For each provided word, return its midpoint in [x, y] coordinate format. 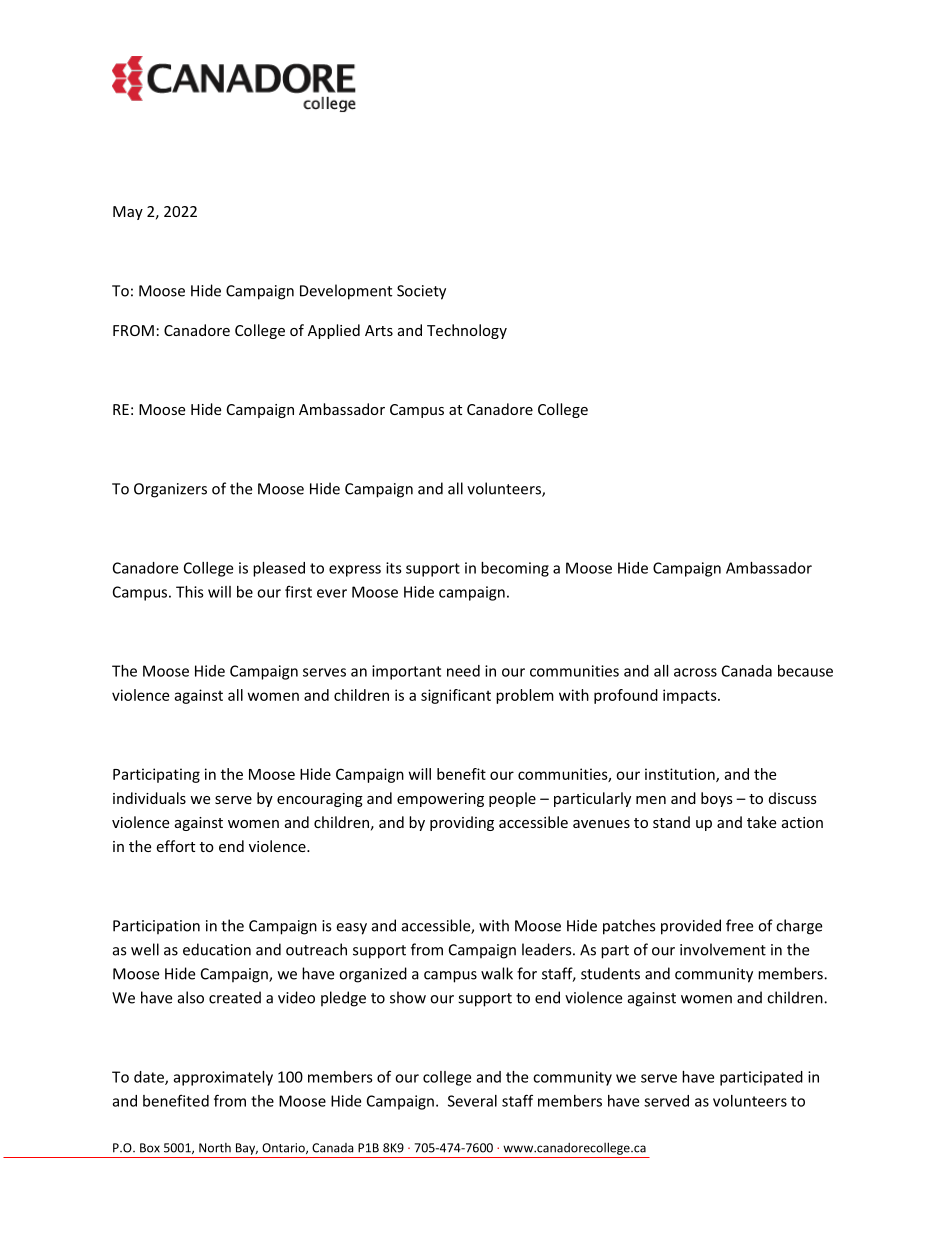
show [408, 997]
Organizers [170, 490]
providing [462, 823]
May [128, 213]
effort [175, 846]
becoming [515, 569]
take [761, 822]
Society [421, 292]
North [215, 1148]
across [695, 672]
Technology [467, 331]
